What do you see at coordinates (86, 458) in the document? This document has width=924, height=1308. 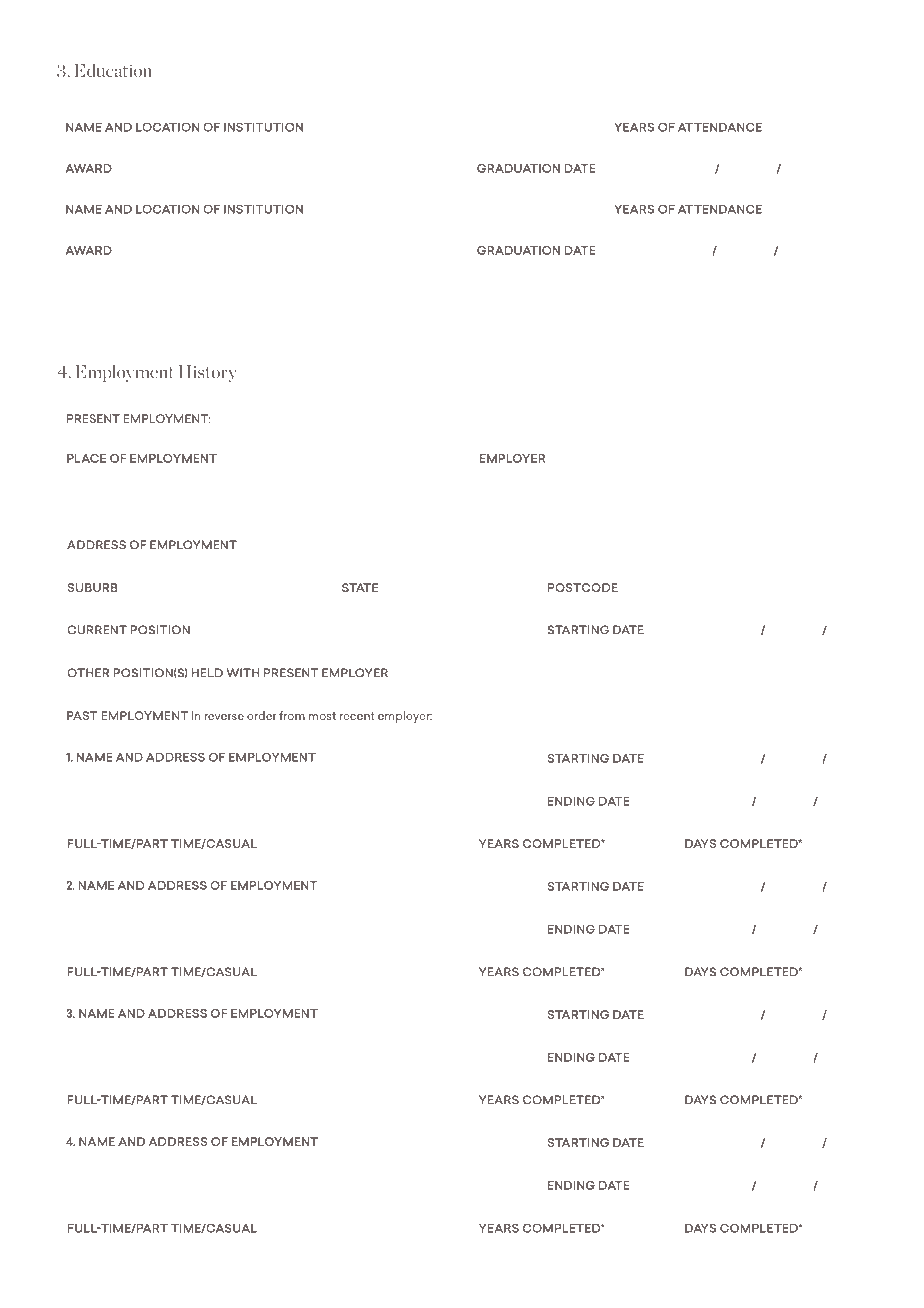 I see `PLACE` at bounding box center [86, 458].
